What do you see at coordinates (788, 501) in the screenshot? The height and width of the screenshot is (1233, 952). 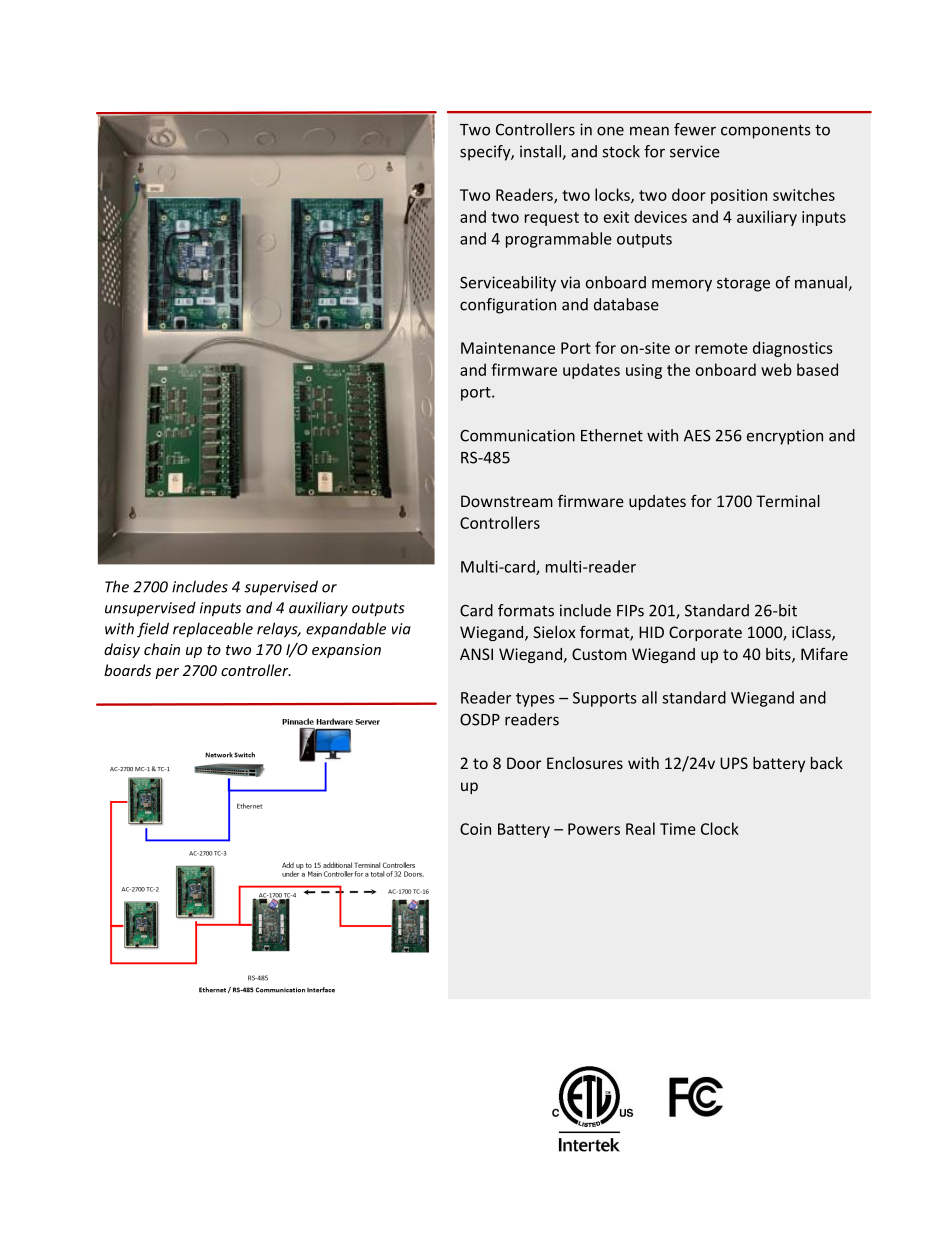 I see `Terminal` at bounding box center [788, 501].
